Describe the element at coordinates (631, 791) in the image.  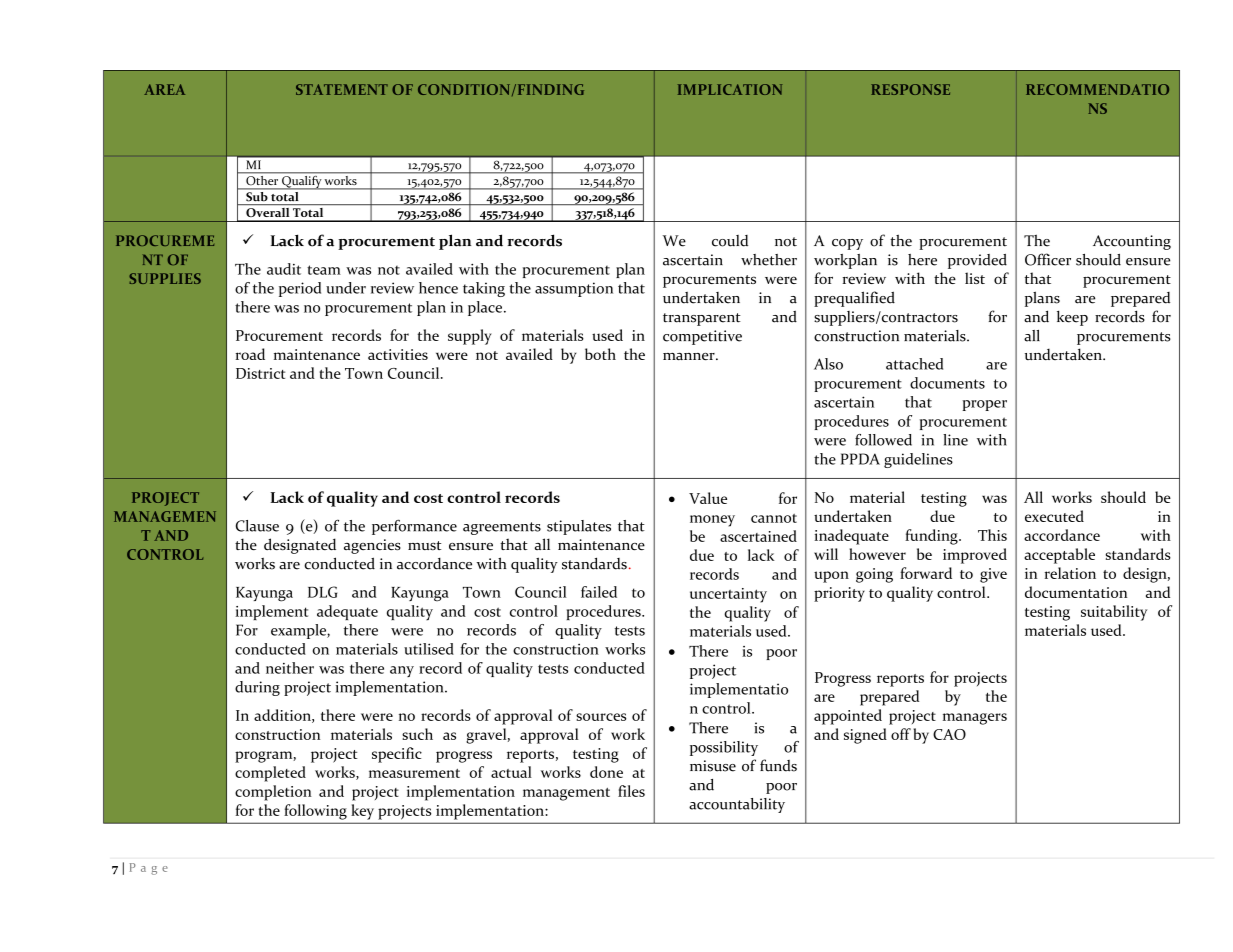
I see `files` at that location.
